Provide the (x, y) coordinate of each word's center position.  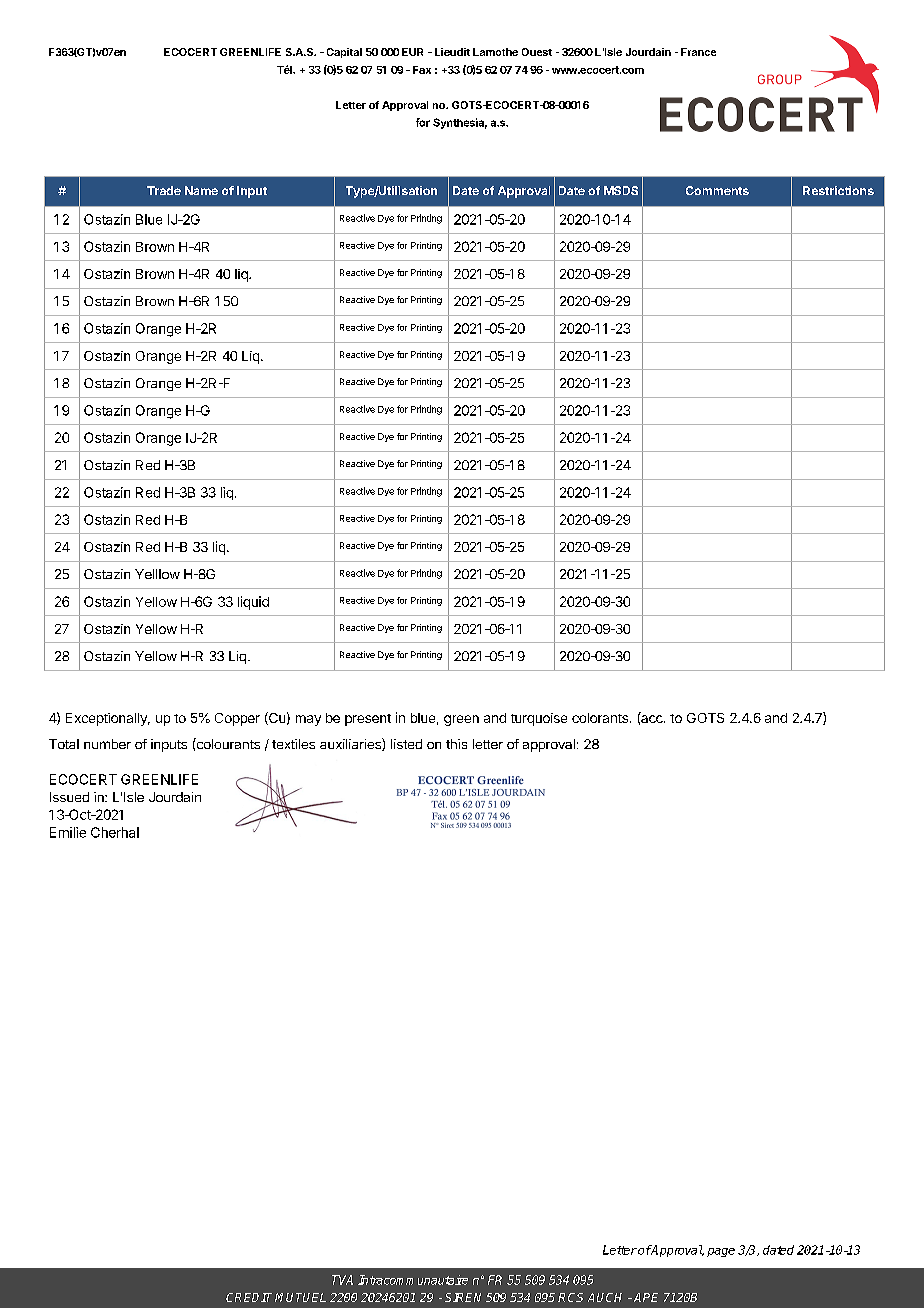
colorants (600, 718)
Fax (422, 70)
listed (406, 744)
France (698, 52)
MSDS (621, 190)
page (721, 1252)
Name (201, 190)
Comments (717, 190)
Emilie (68, 832)
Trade (164, 190)
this (456, 744)
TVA (342, 1280)
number (107, 744)
